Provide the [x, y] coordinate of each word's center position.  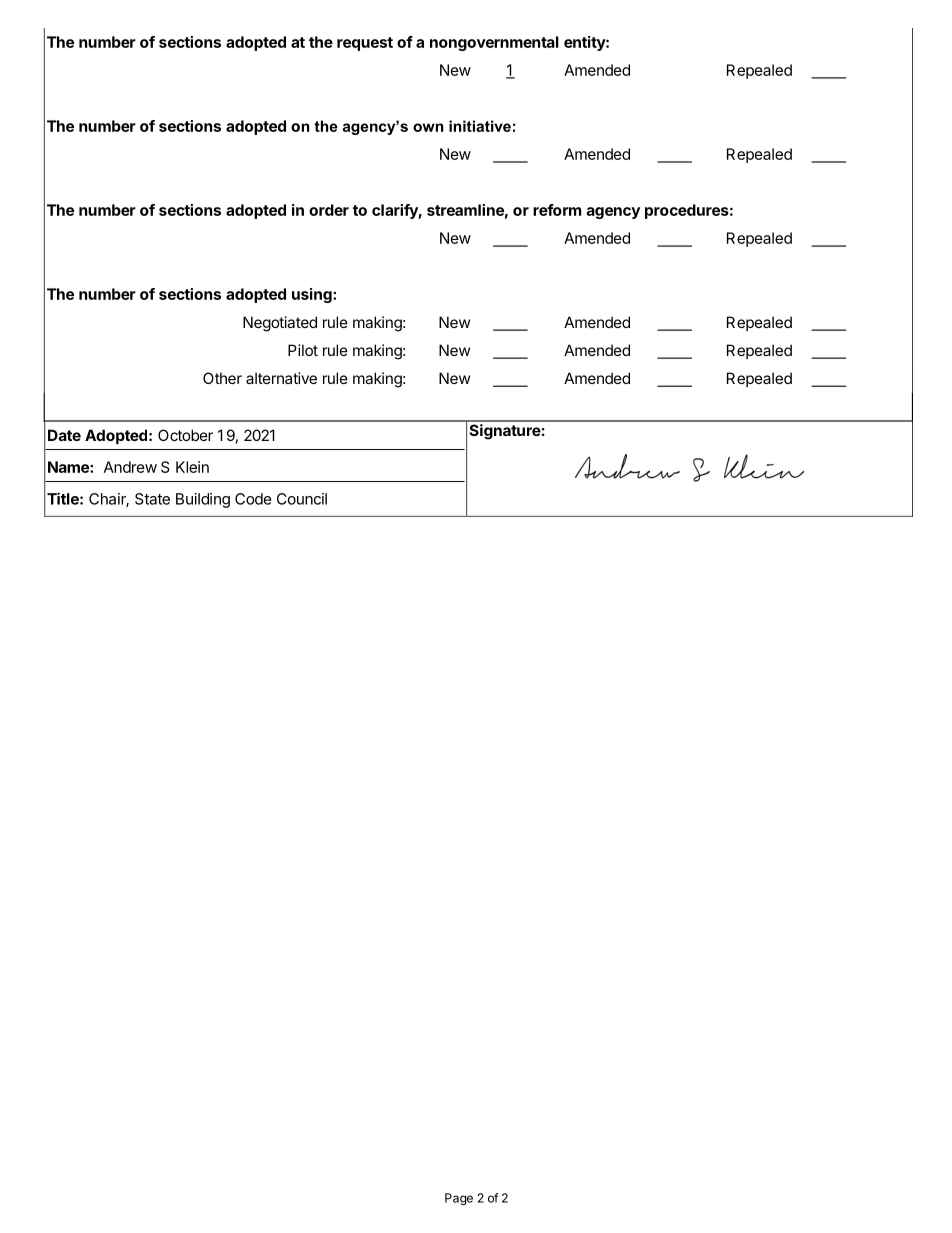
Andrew [130, 467]
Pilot [303, 350]
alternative [281, 378]
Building [203, 500]
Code [253, 499]
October [185, 435]
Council [302, 499]
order [329, 210]
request [365, 44]
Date [64, 435]
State [152, 499]
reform [557, 210]
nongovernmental [494, 43]
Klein [192, 467]
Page [459, 1199]
